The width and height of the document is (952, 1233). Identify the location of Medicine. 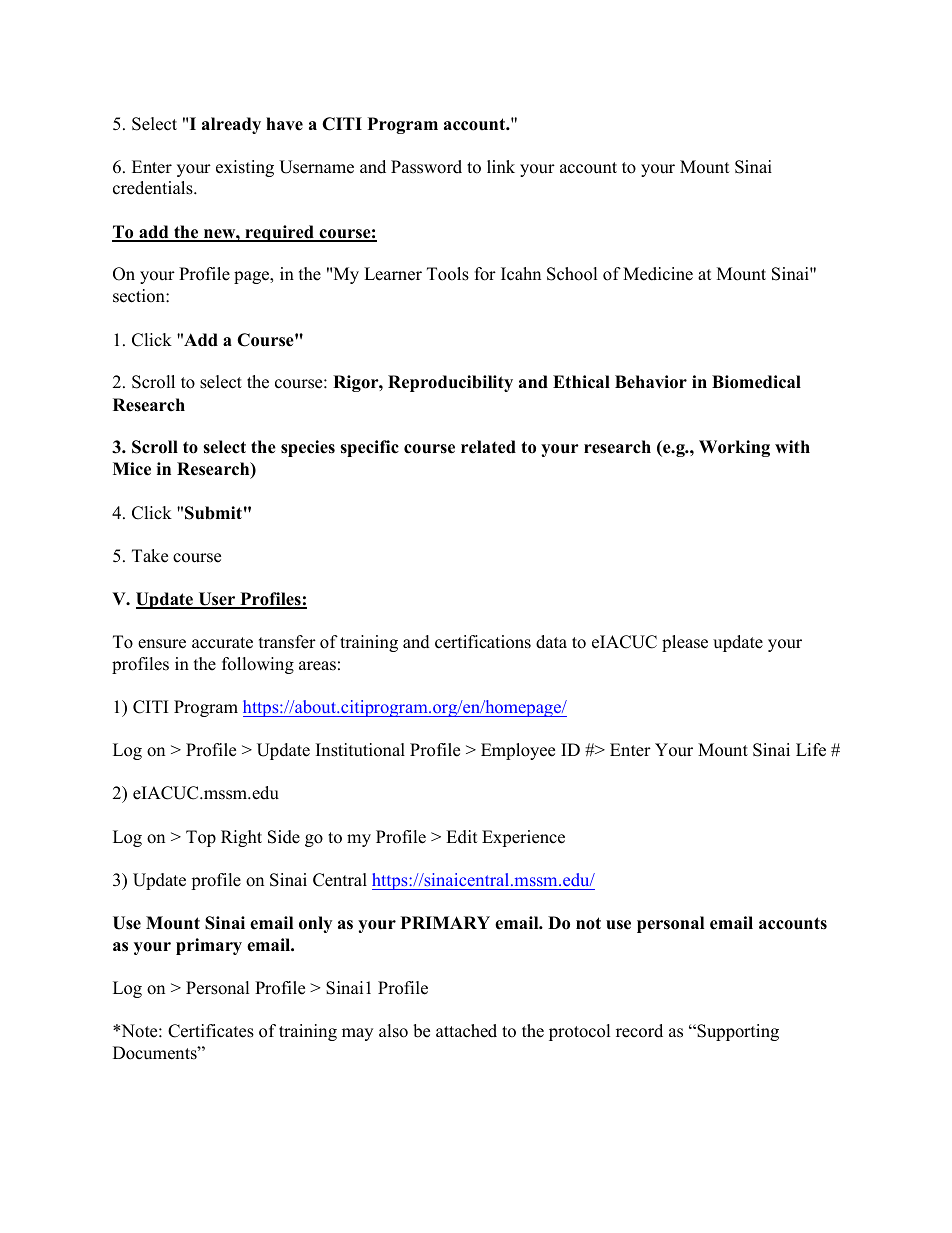
(658, 274).
